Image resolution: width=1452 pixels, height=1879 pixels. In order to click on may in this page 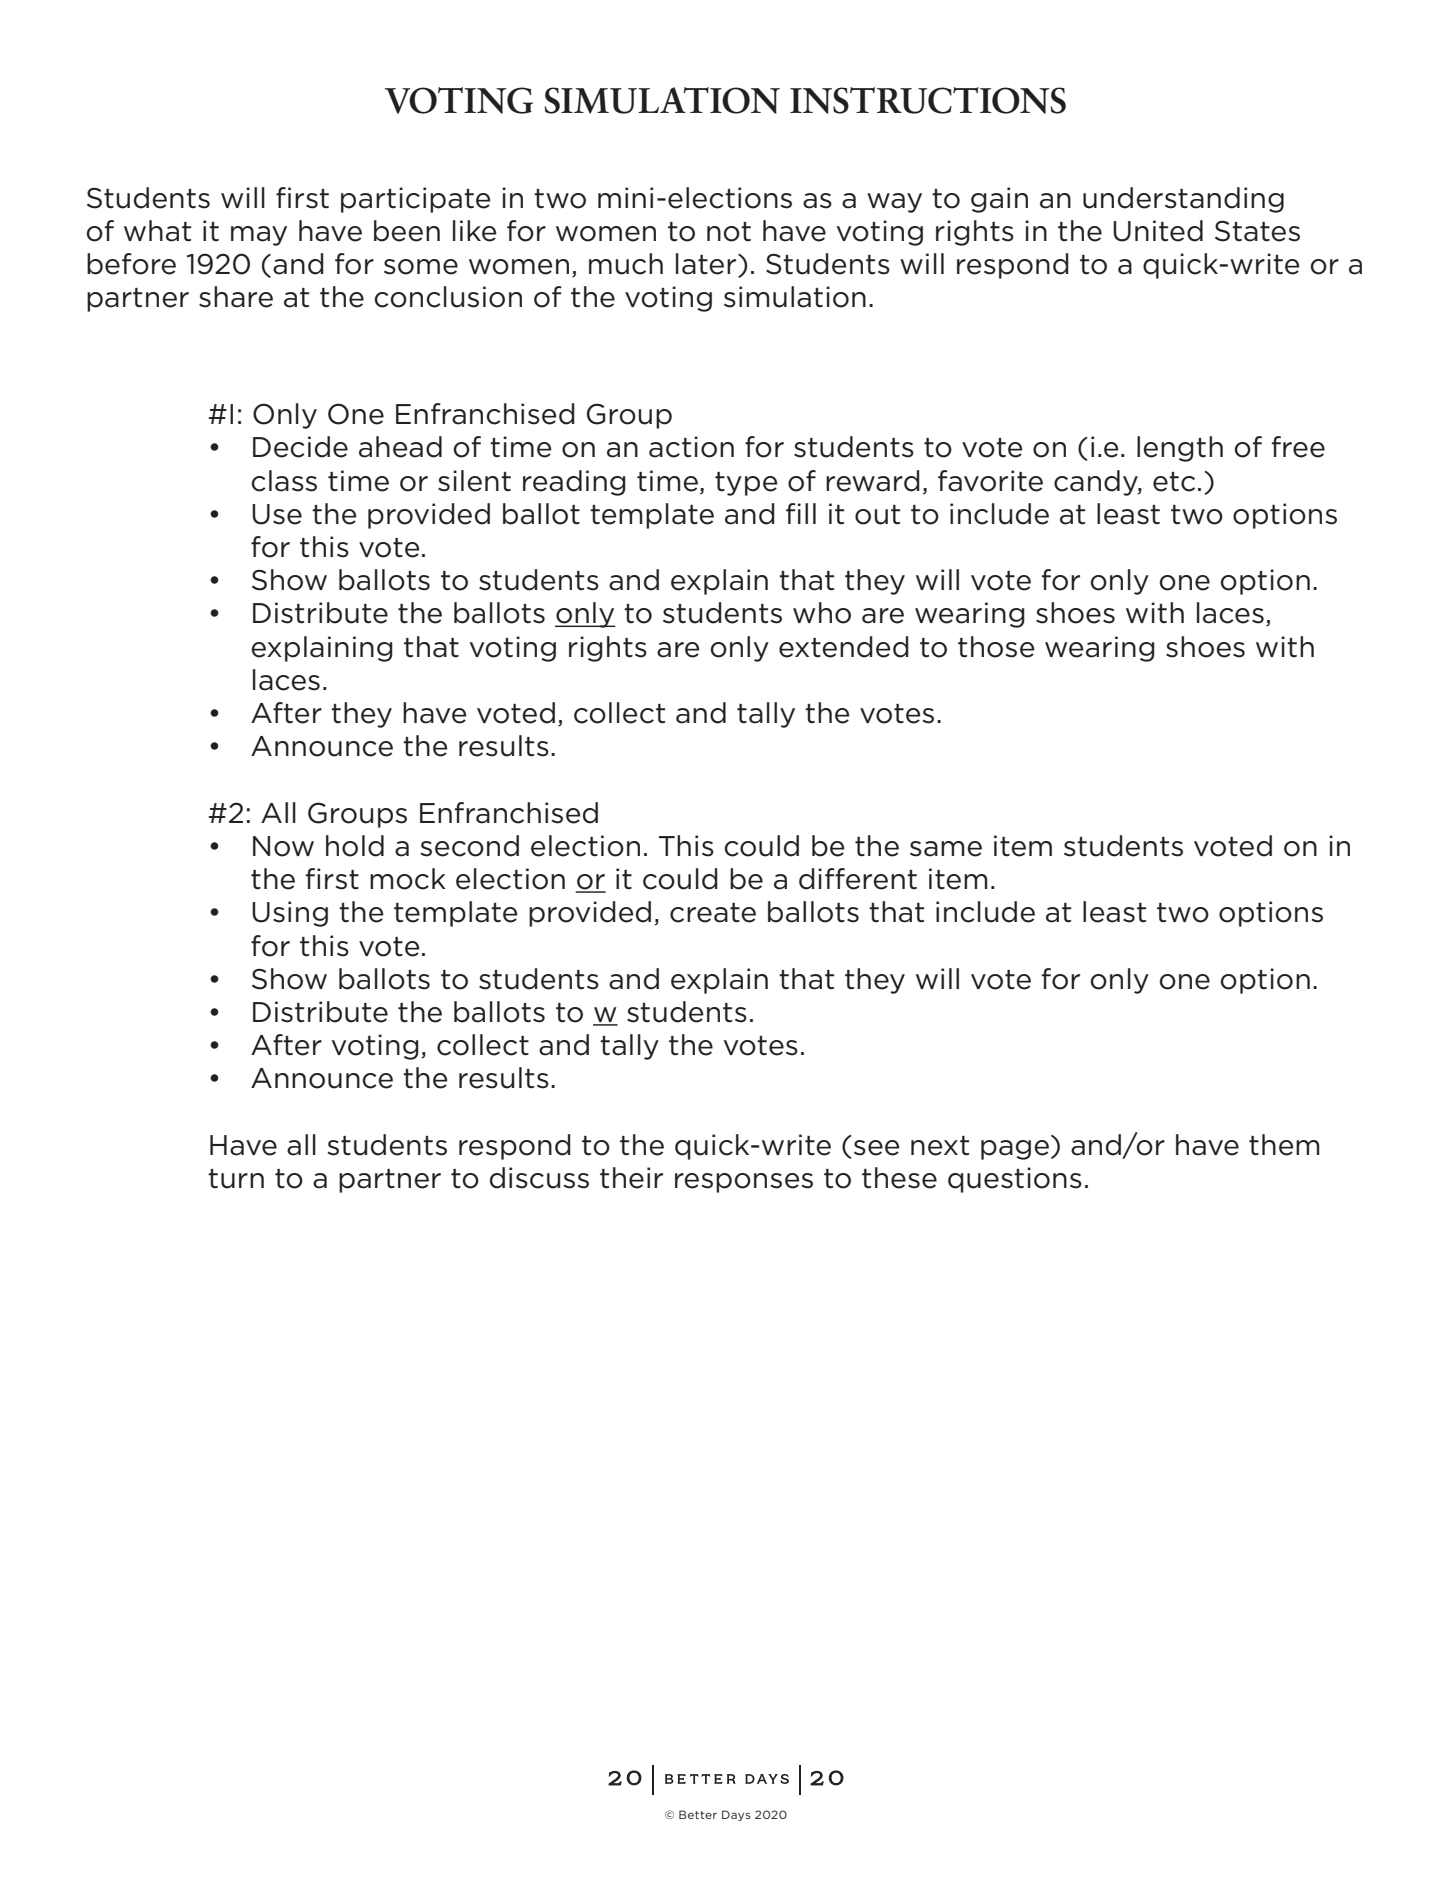, I will do `click(259, 236)`.
